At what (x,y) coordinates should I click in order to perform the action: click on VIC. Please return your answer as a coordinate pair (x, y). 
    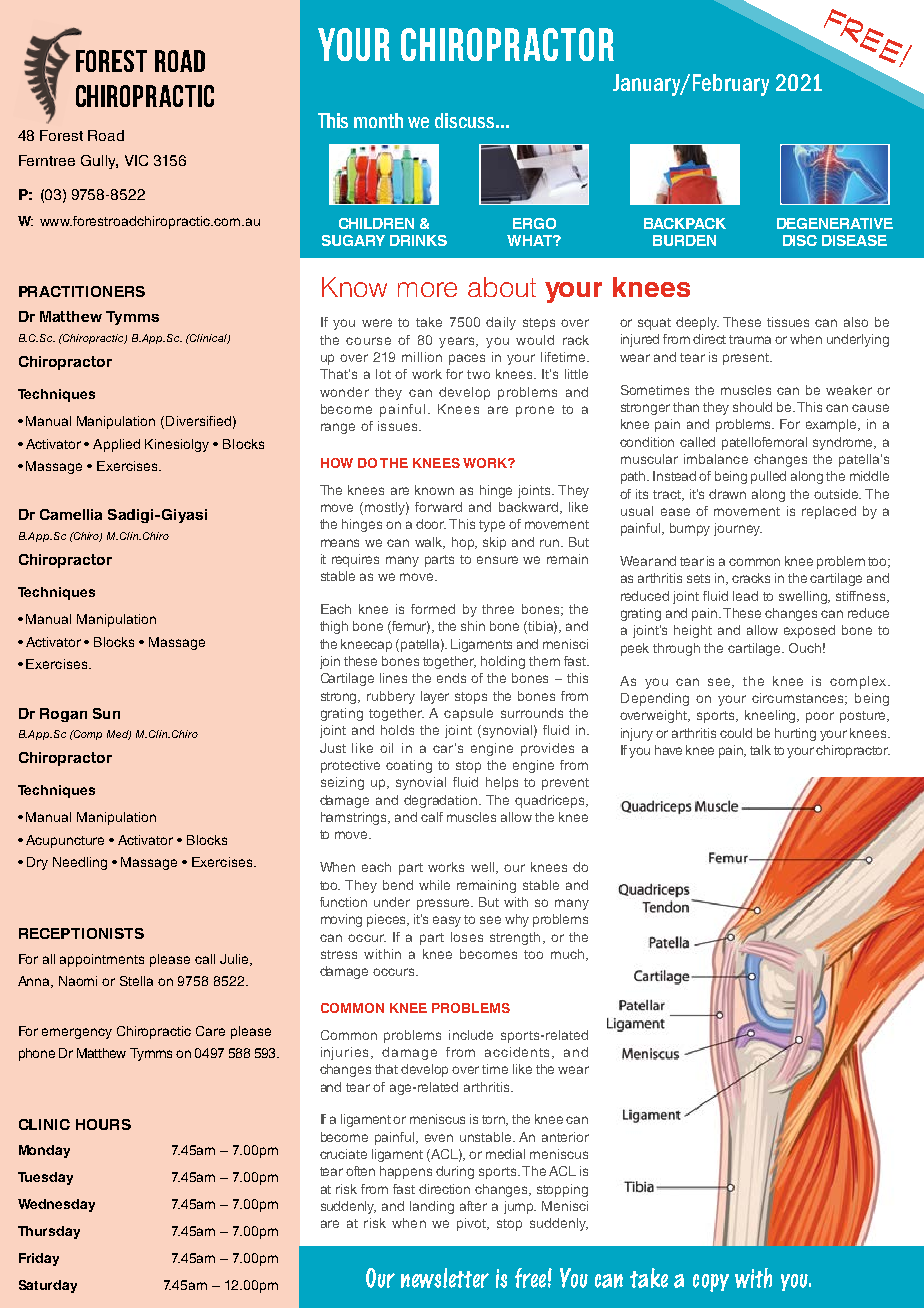
    Looking at the image, I should click on (136, 160).
